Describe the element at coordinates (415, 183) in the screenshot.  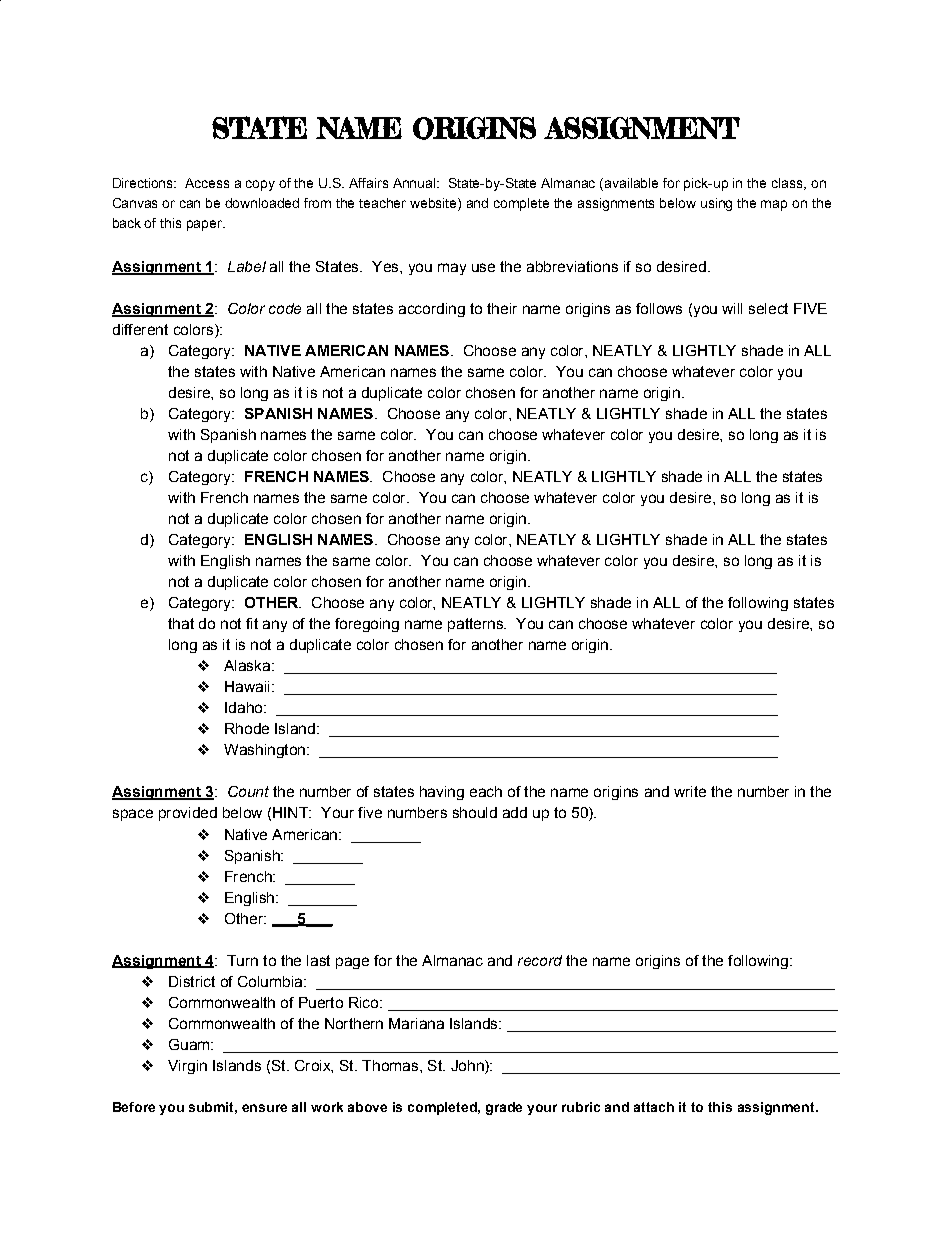
I see `Annual` at that location.
